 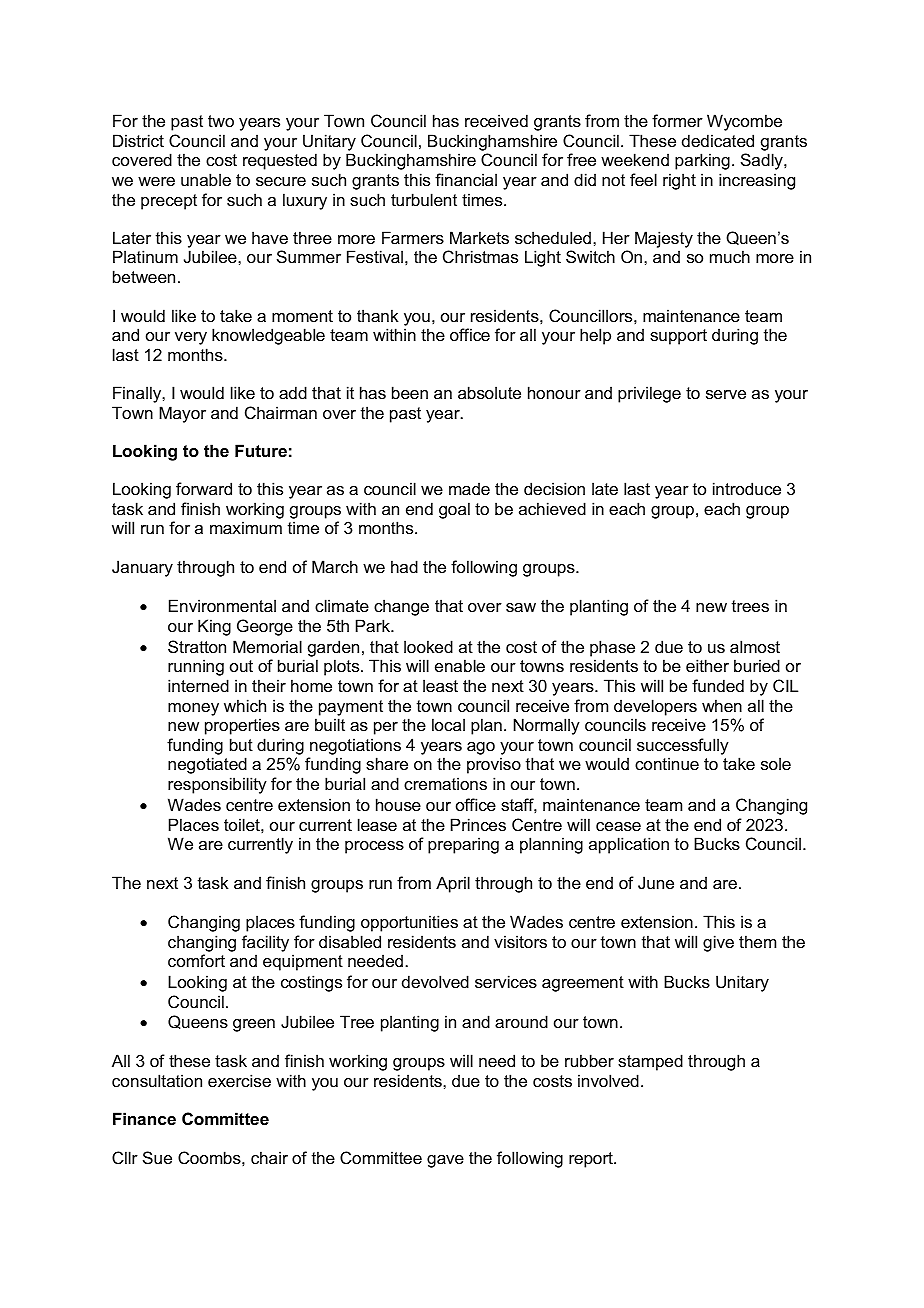 What do you see at coordinates (718, 140) in the screenshot?
I see `dedicated` at bounding box center [718, 140].
